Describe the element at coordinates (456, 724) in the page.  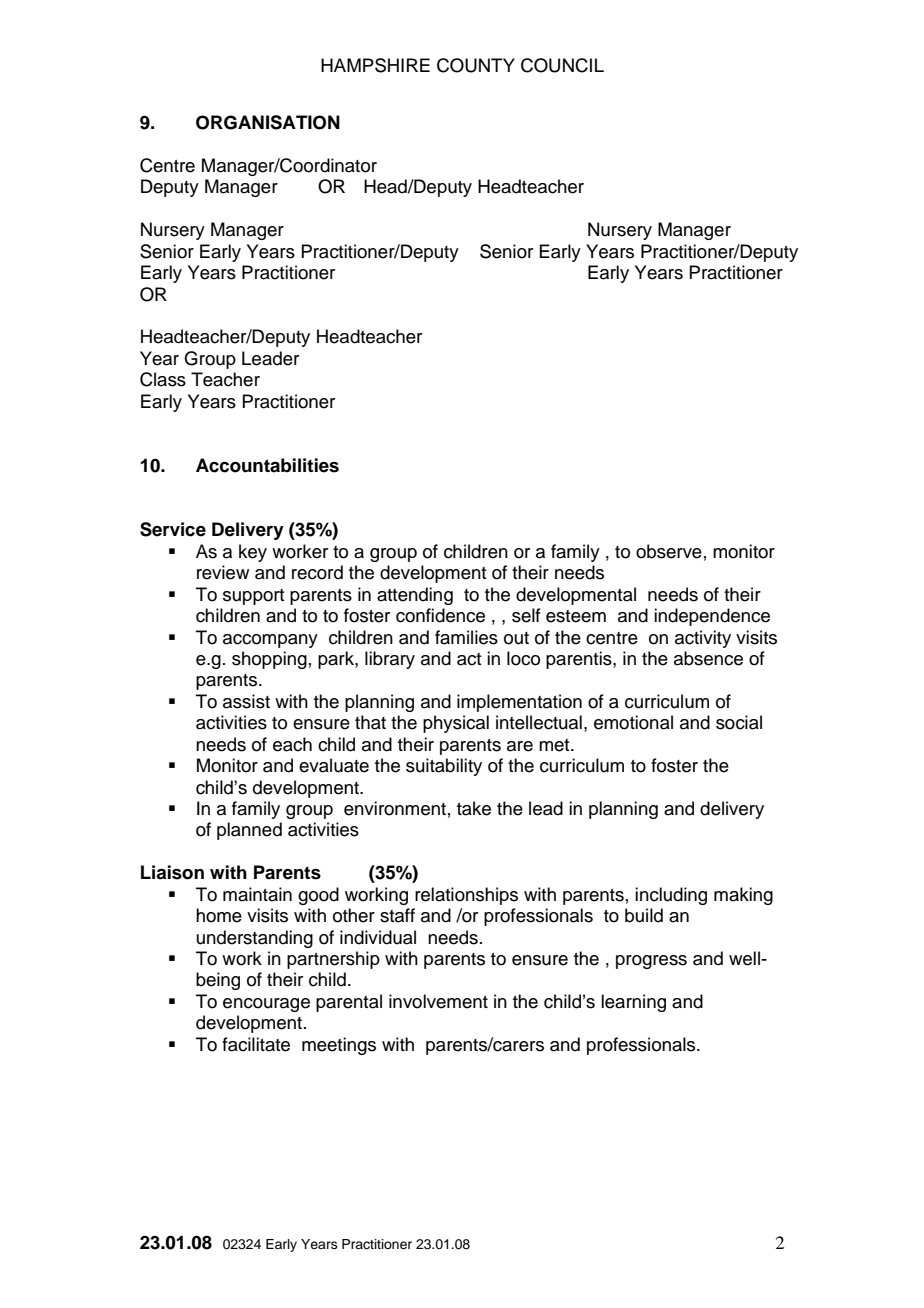
I see `physical` at that location.
